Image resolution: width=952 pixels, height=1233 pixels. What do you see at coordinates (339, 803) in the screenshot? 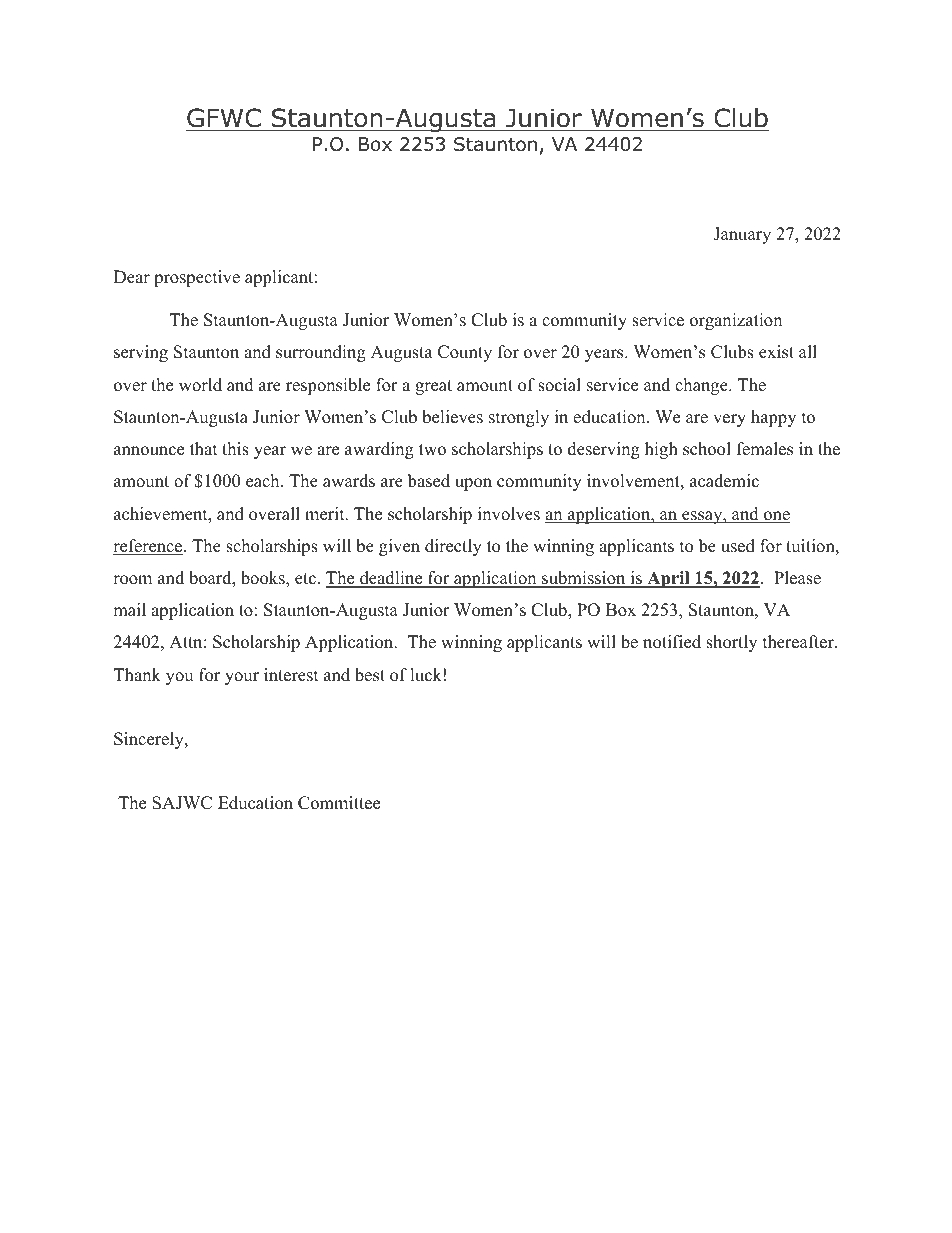
I see `Committee` at bounding box center [339, 803].
